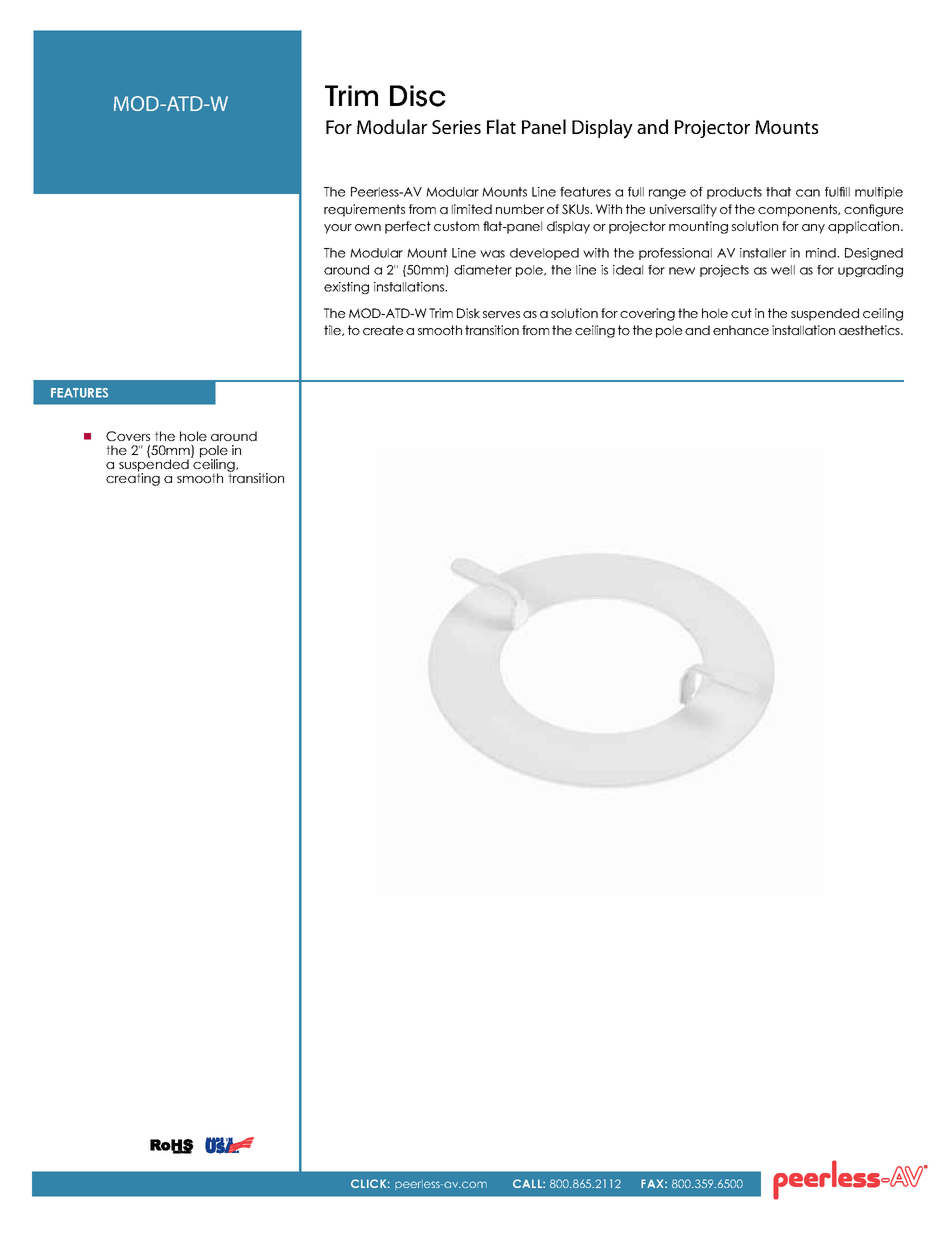  What do you see at coordinates (338, 229) in the screenshot?
I see `your` at bounding box center [338, 229].
